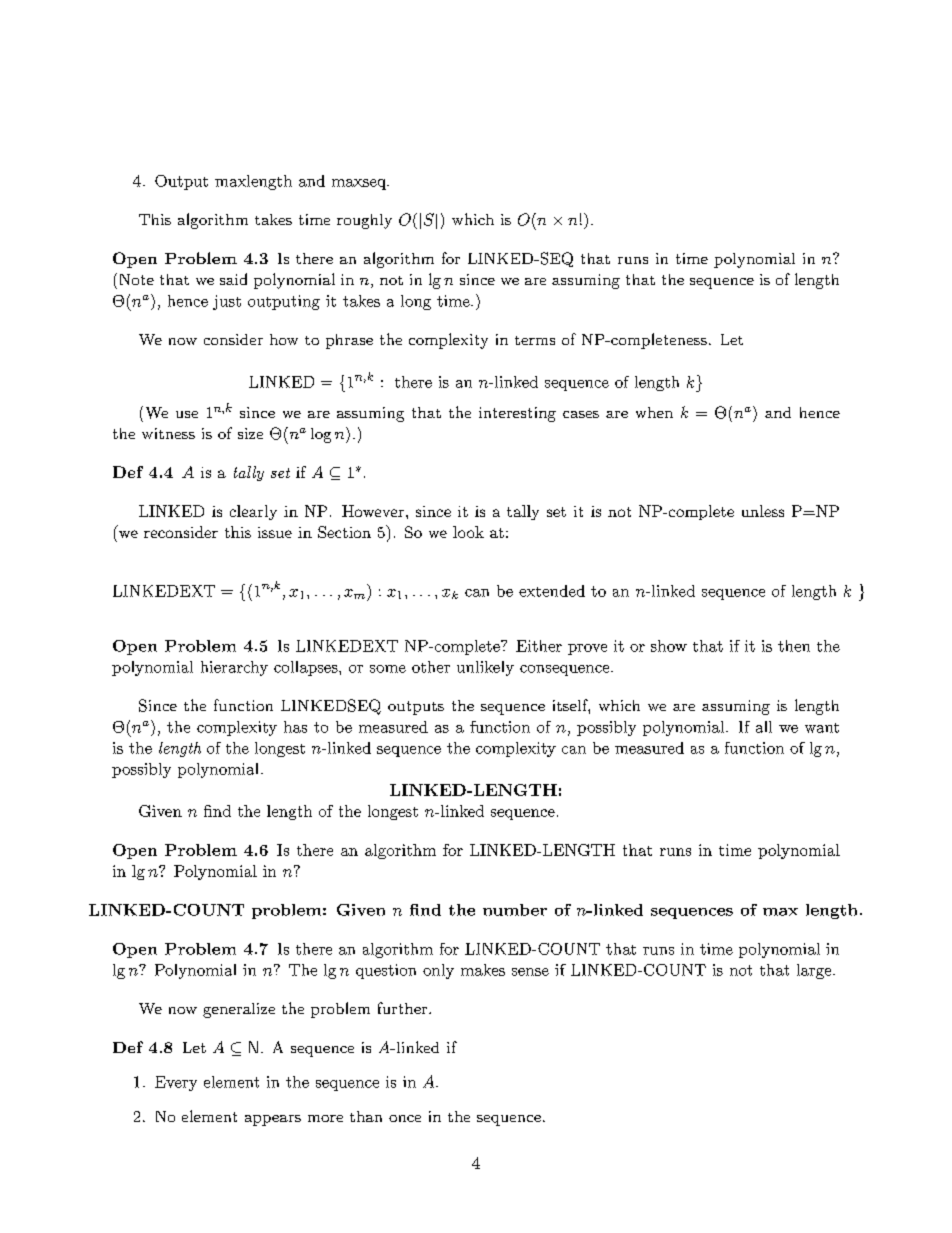  What do you see at coordinates (814, 971) in the document?
I see `large` at bounding box center [814, 971].
